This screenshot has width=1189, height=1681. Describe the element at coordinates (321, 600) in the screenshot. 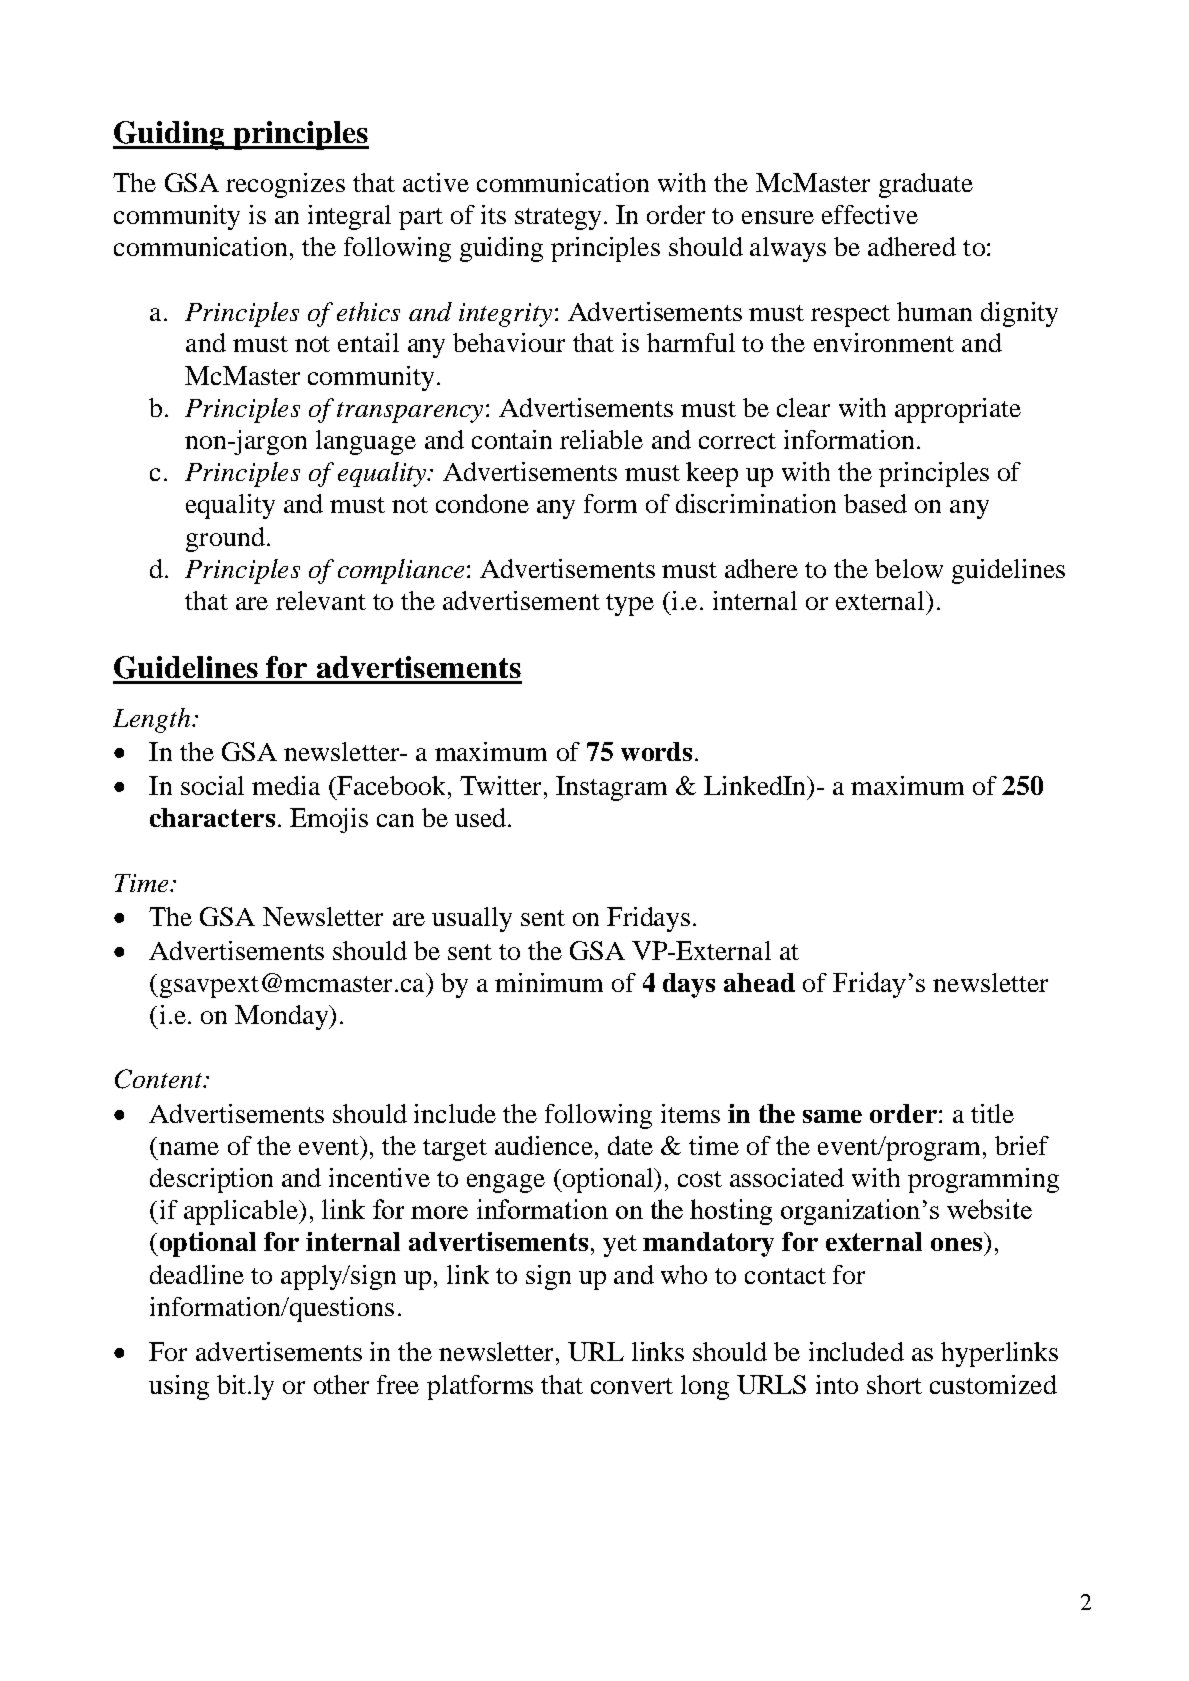

I see `relevant` at that location.
